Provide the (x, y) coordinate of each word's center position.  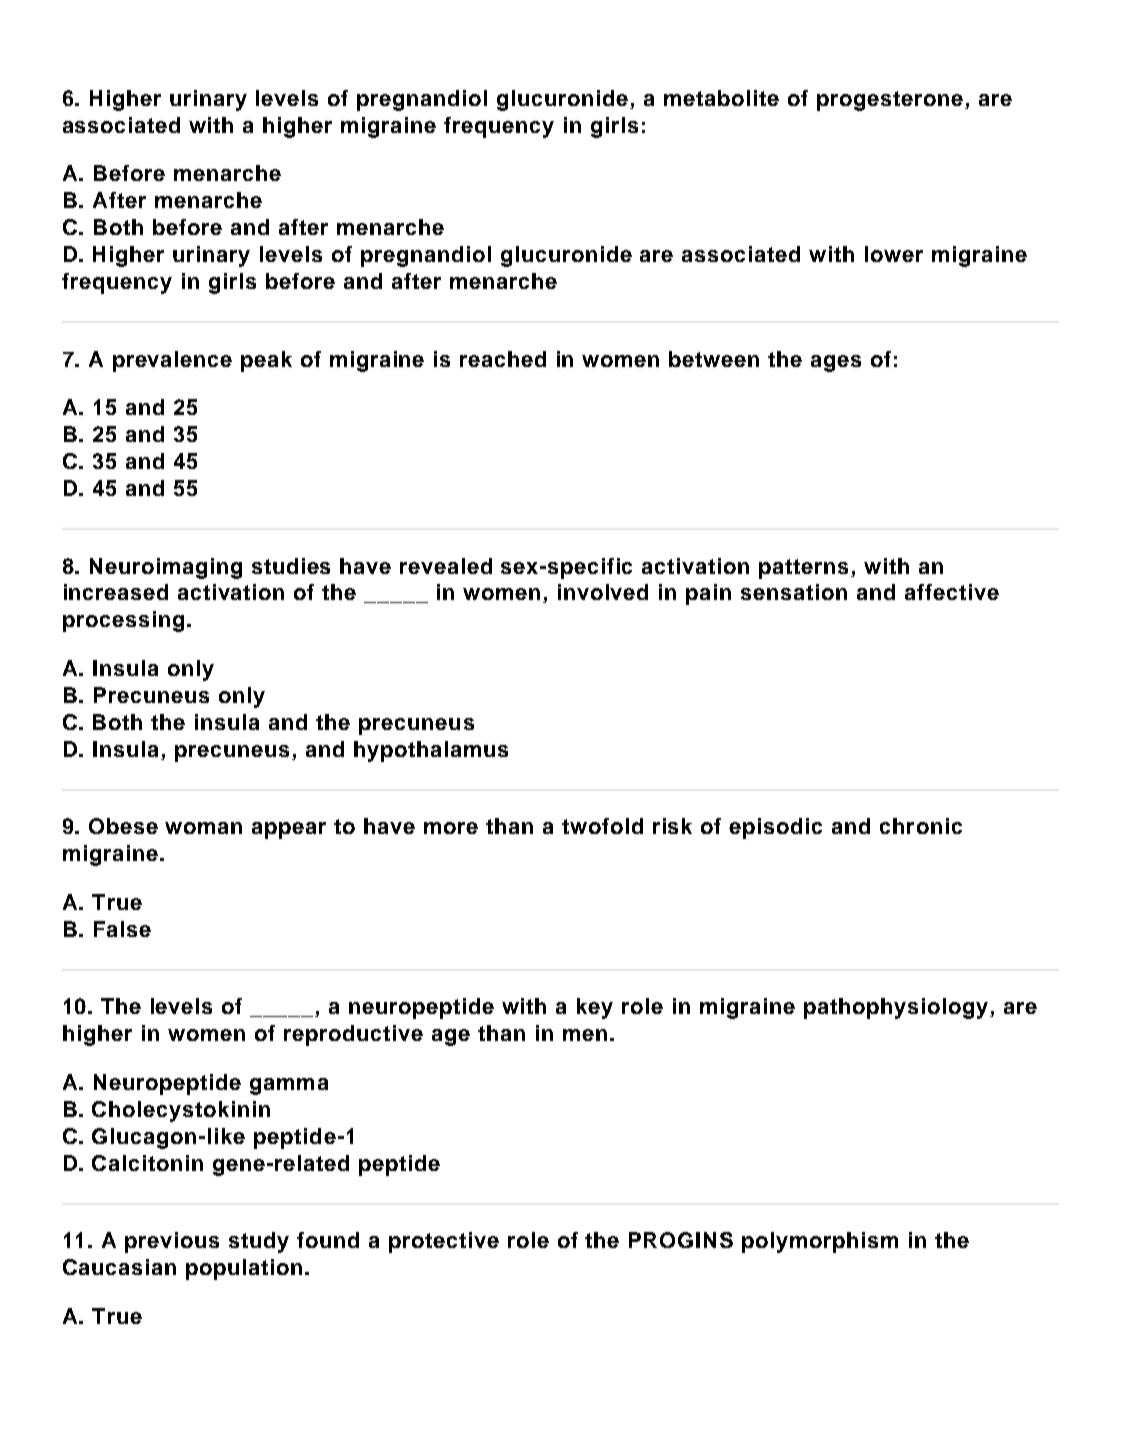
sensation (794, 592)
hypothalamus (431, 751)
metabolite (721, 98)
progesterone (891, 101)
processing (123, 621)
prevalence (172, 361)
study (259, 1242)
